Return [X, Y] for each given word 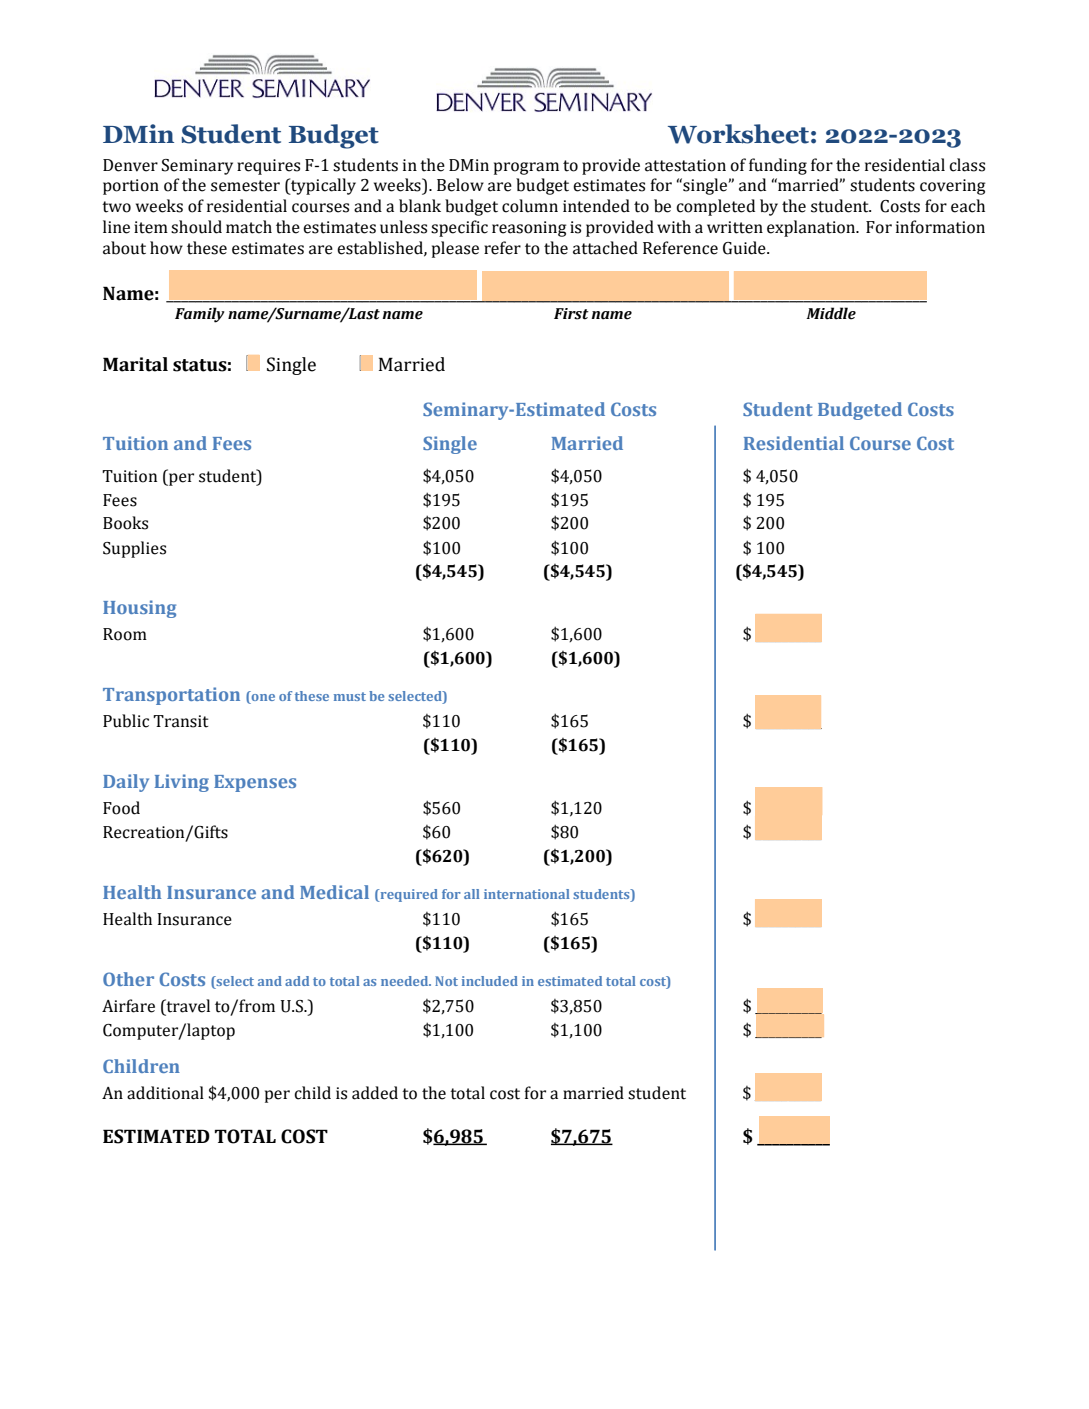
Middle [831, 313]
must [350, 696]
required [408, 895]
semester [245, 186]
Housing [139, 609]
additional [165, 1093]
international [527, 894]
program [526, 168]
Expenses [255, 783]
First [571, 314]
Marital [135, 364]
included [490, 981]
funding [778, 166]
